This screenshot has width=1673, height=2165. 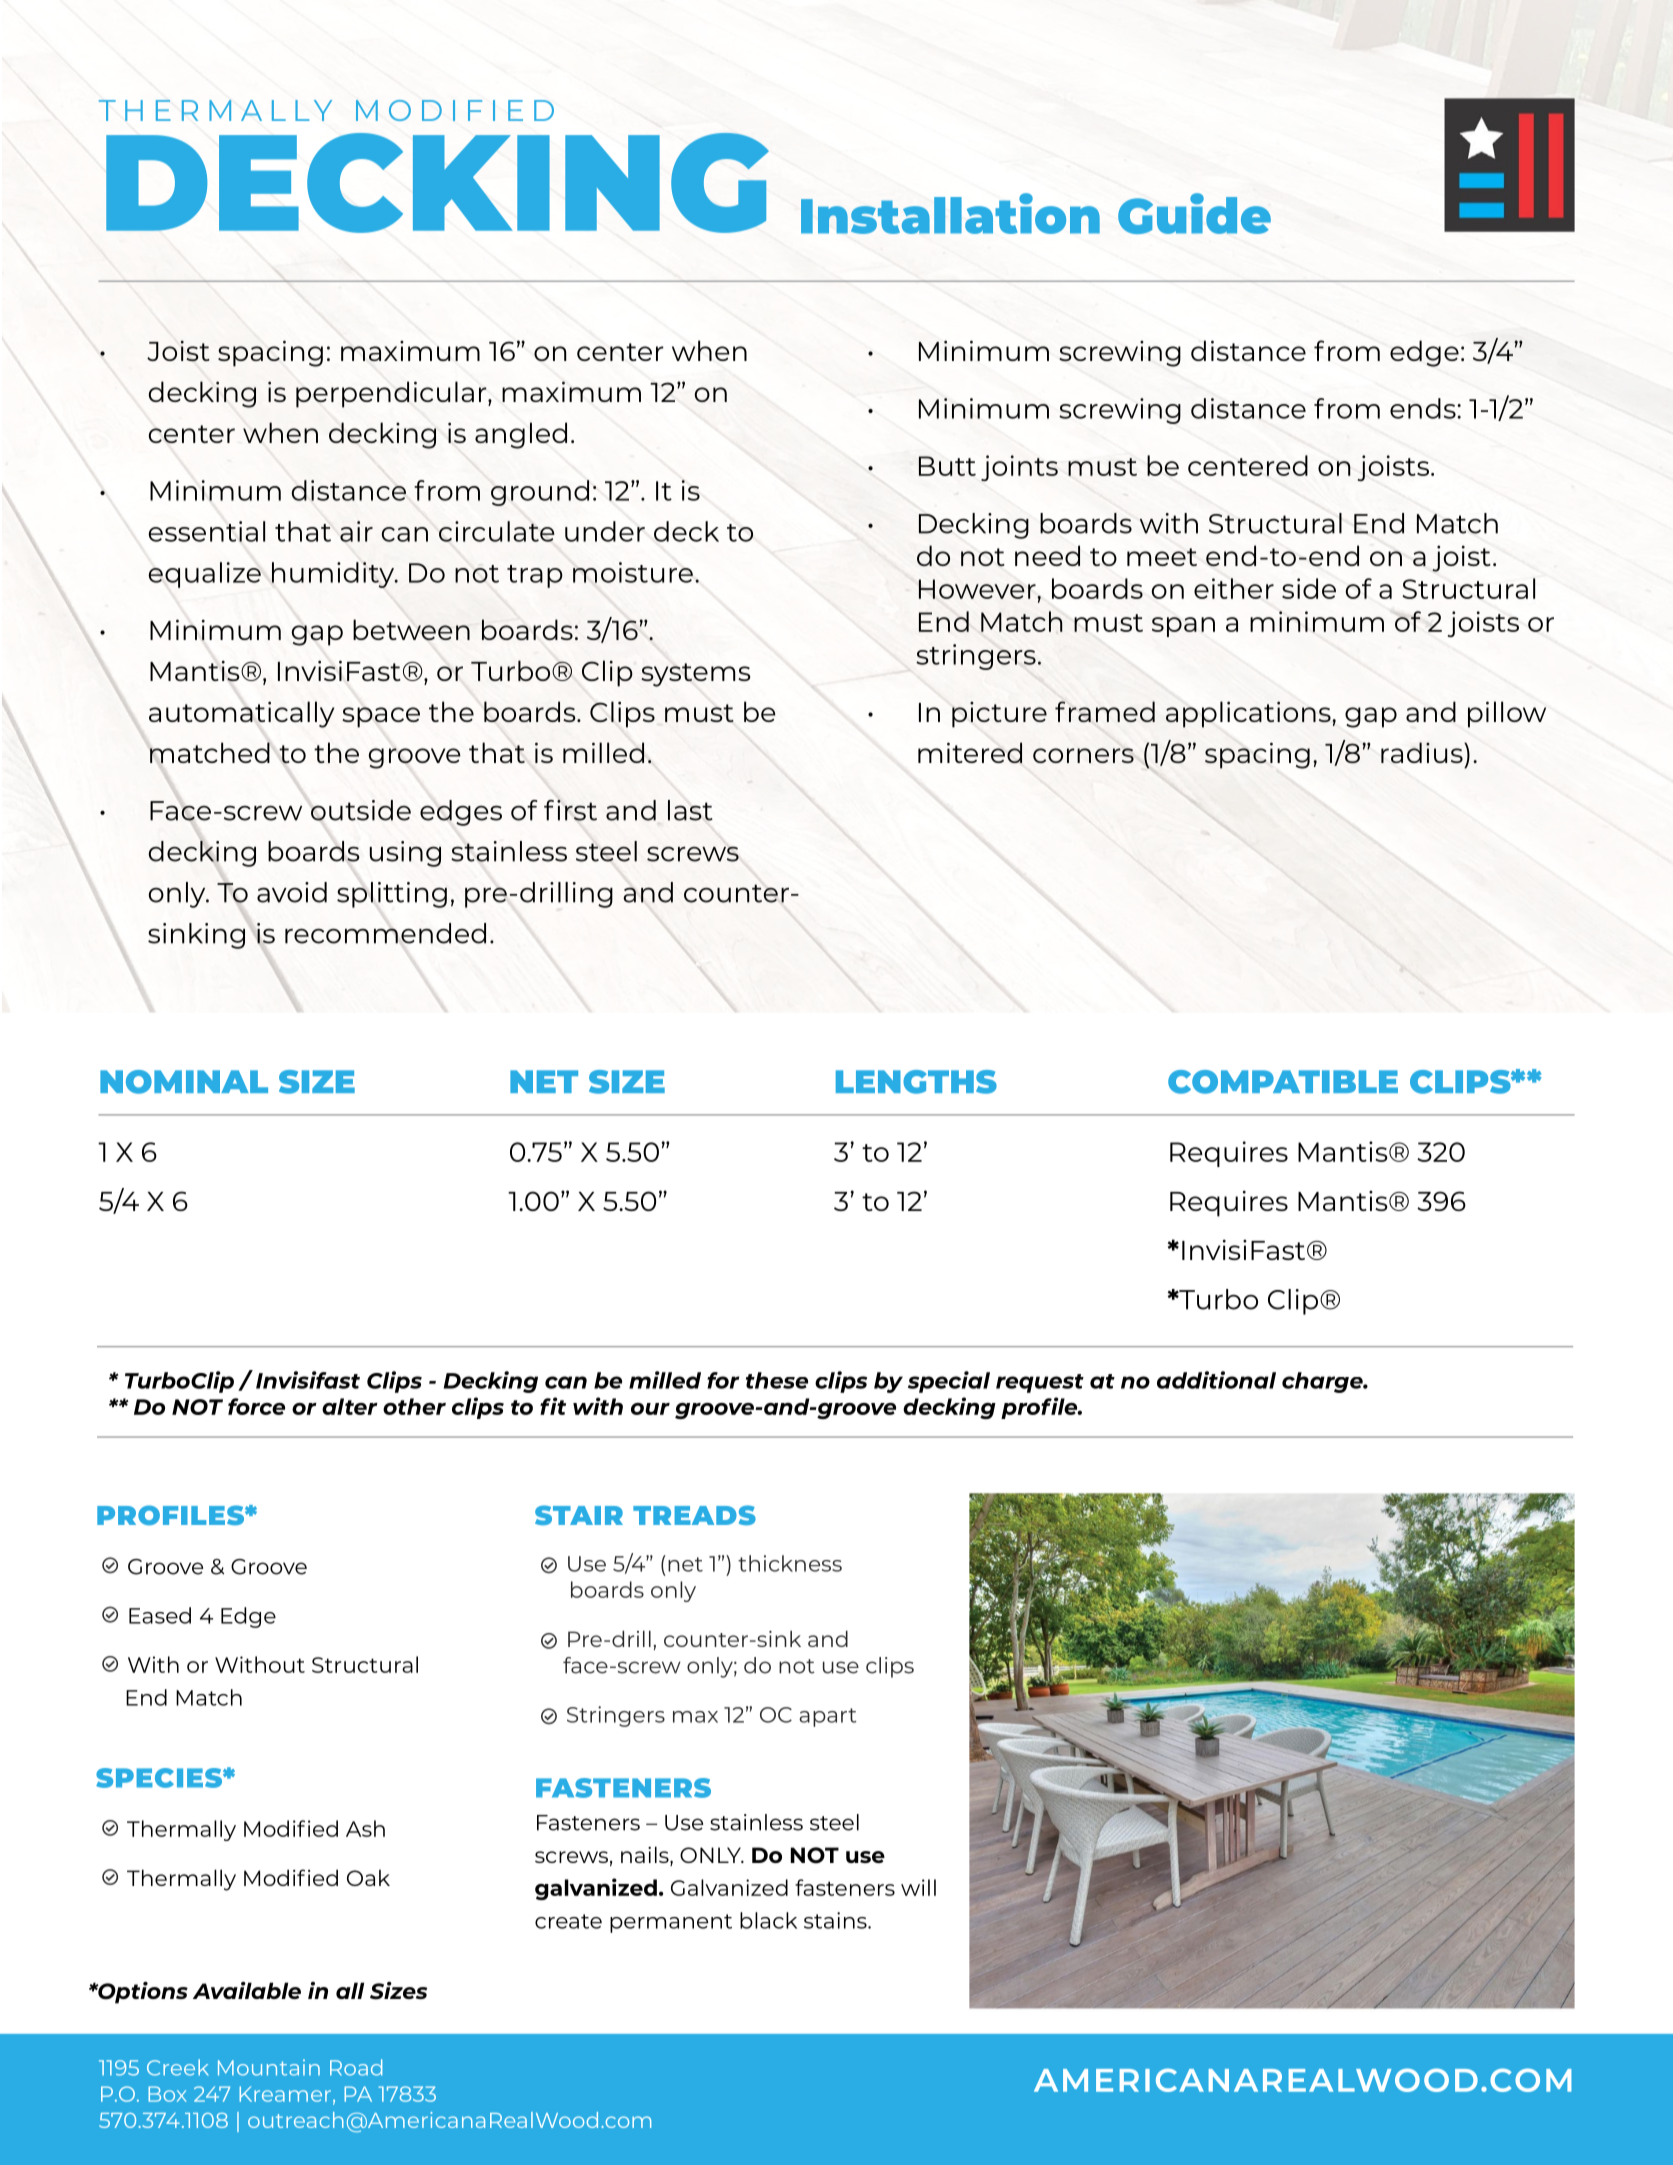 I want to click on alter, so click(x=350, y=1406).
